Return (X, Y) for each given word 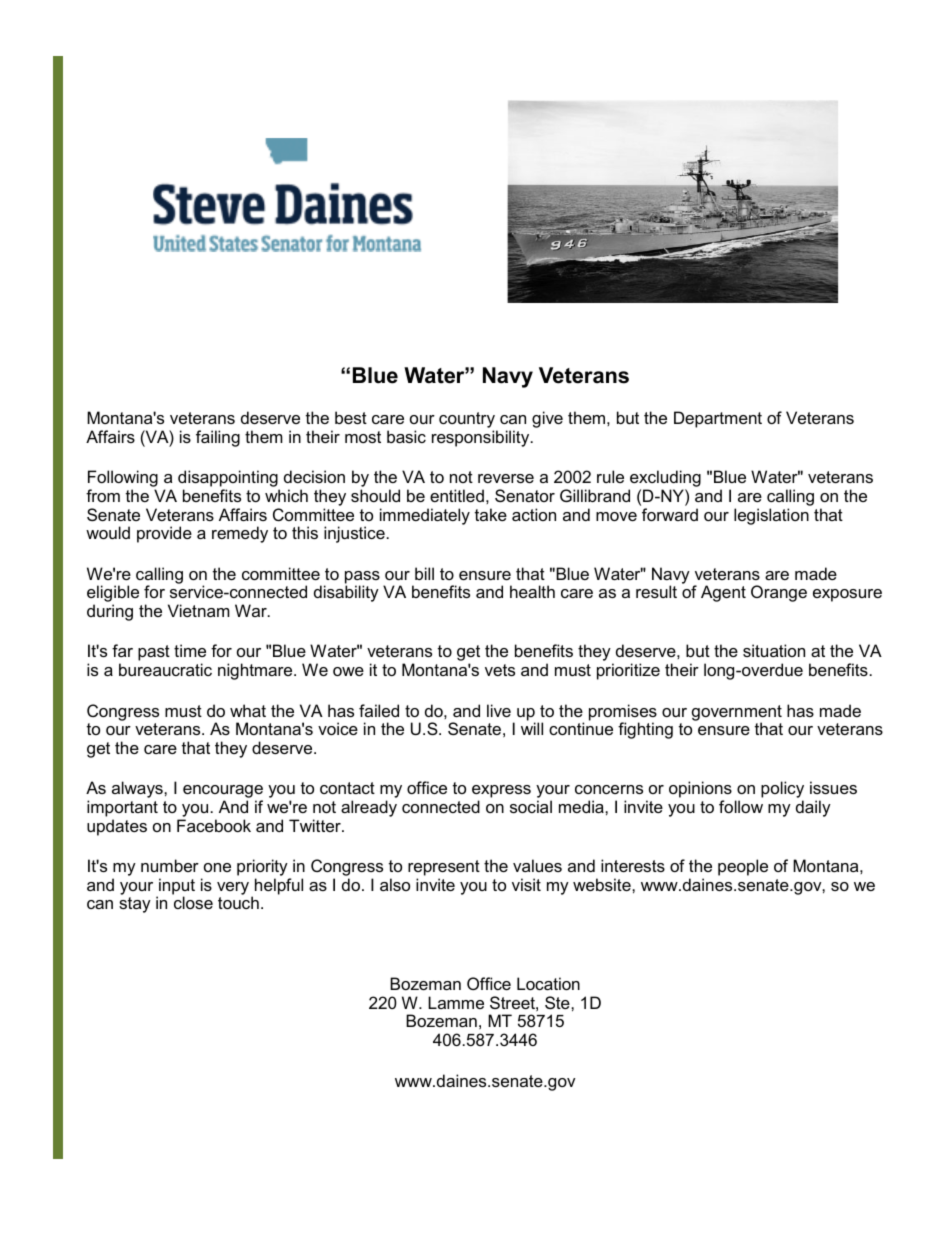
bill (424, 573)
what (248, 710)
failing (218, 438)
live (499, 710)
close (193, 902)
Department (718, 419)
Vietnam (199, 610)
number (170, 865)
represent (444, 868)
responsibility (482, 438)
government (737, 714)
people (743, 867)
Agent (723, 593)
